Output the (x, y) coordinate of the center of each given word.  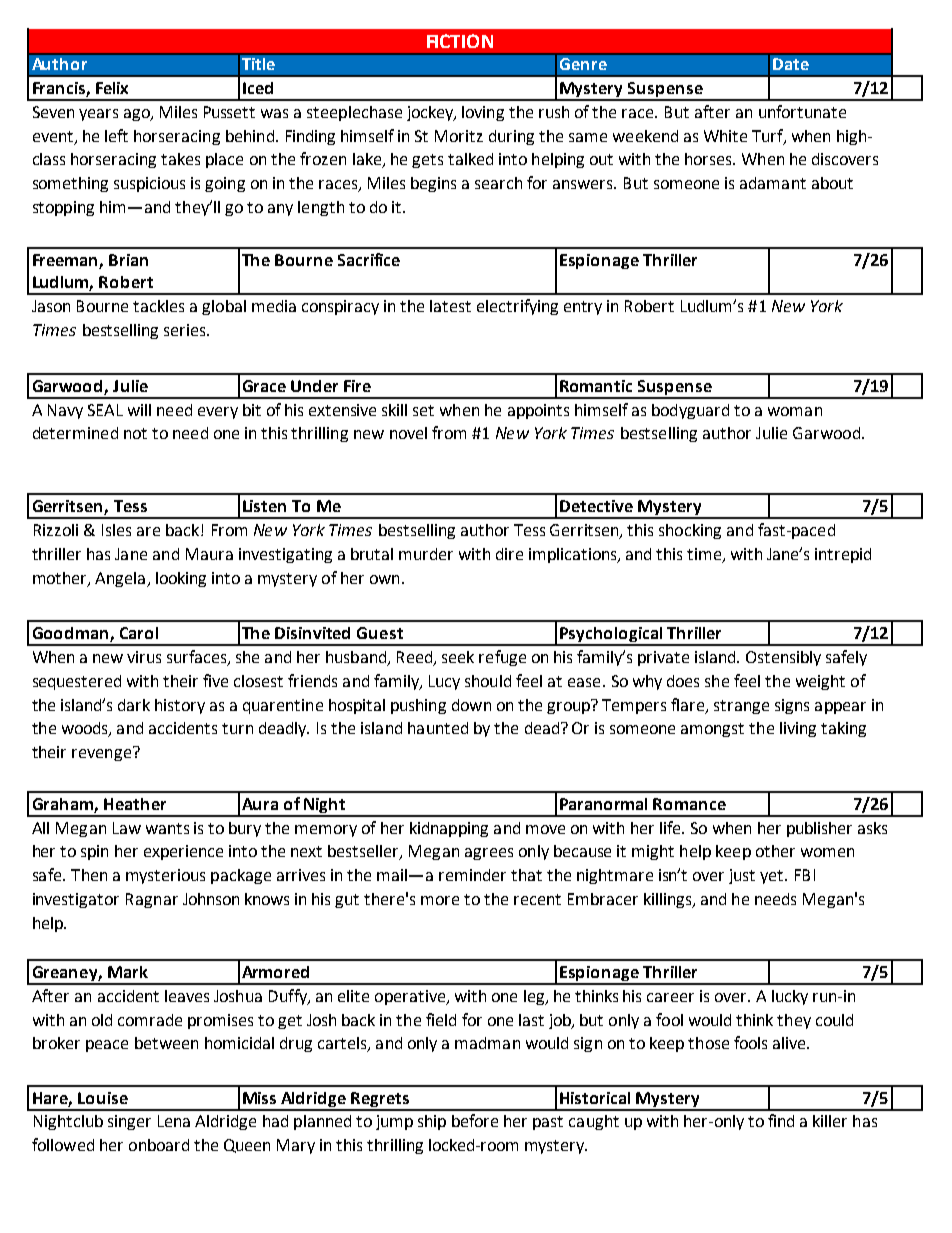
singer (129, 1122)
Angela (120, 579)
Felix (112, 88)
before (475, 1120)
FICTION (460, 41)
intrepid (843, 555)
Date (791, 64)
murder (426, 554)
